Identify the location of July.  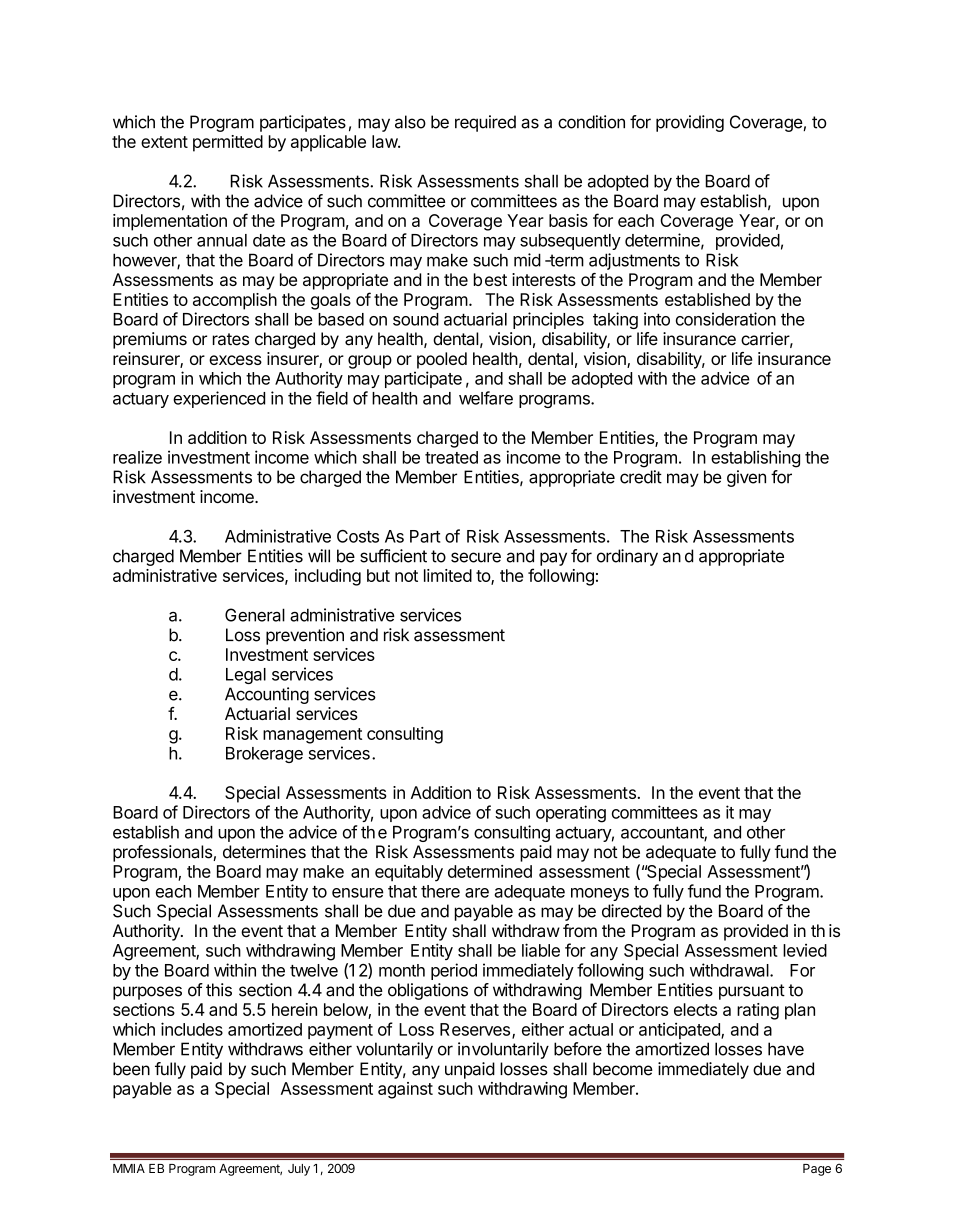
(299, 1170).
